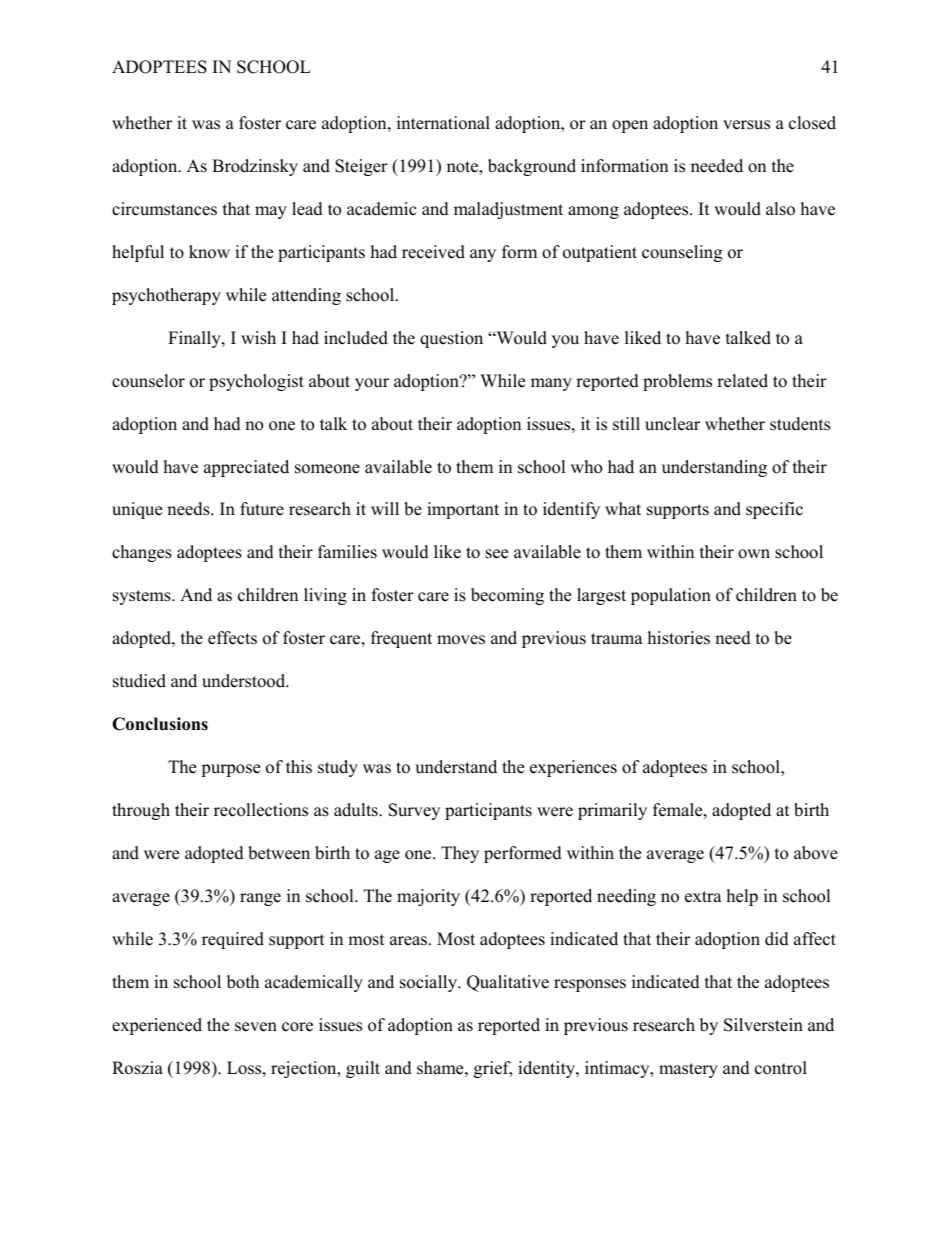  Describe the element at coordinates (256, 382) in the screenshot. I see `psychologist` at that location.
